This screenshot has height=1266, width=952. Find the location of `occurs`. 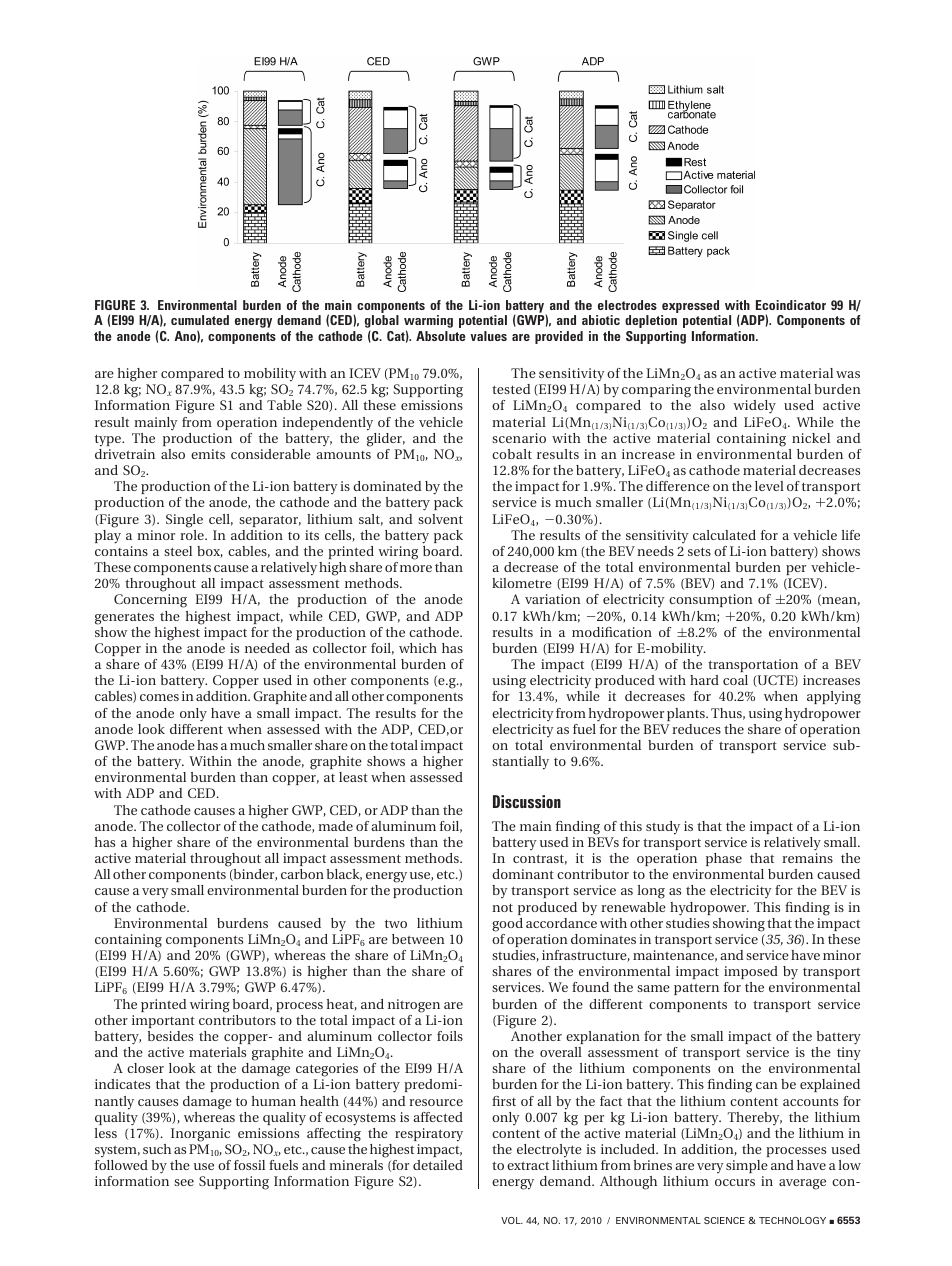

occurs is located at coordinates (735, 1182).
